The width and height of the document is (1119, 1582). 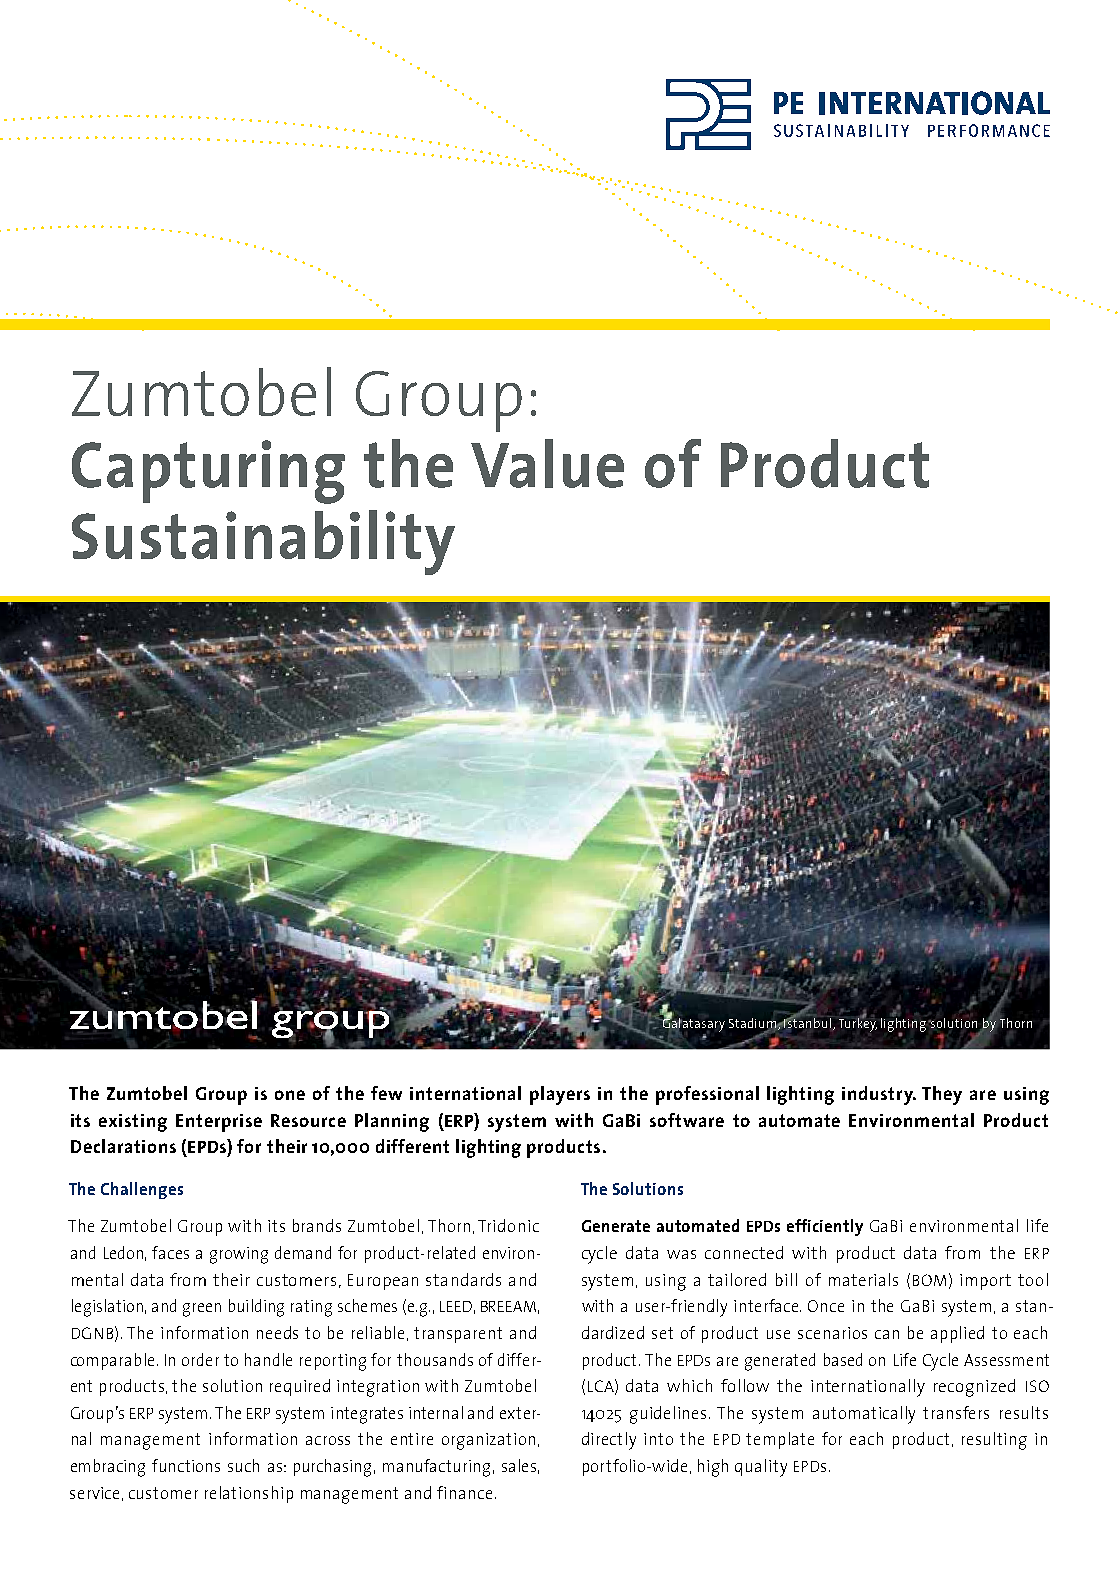 What do you see at coordinates (519, 1465) in the document?
I see `sales` at bounding box center [519, 1465].
